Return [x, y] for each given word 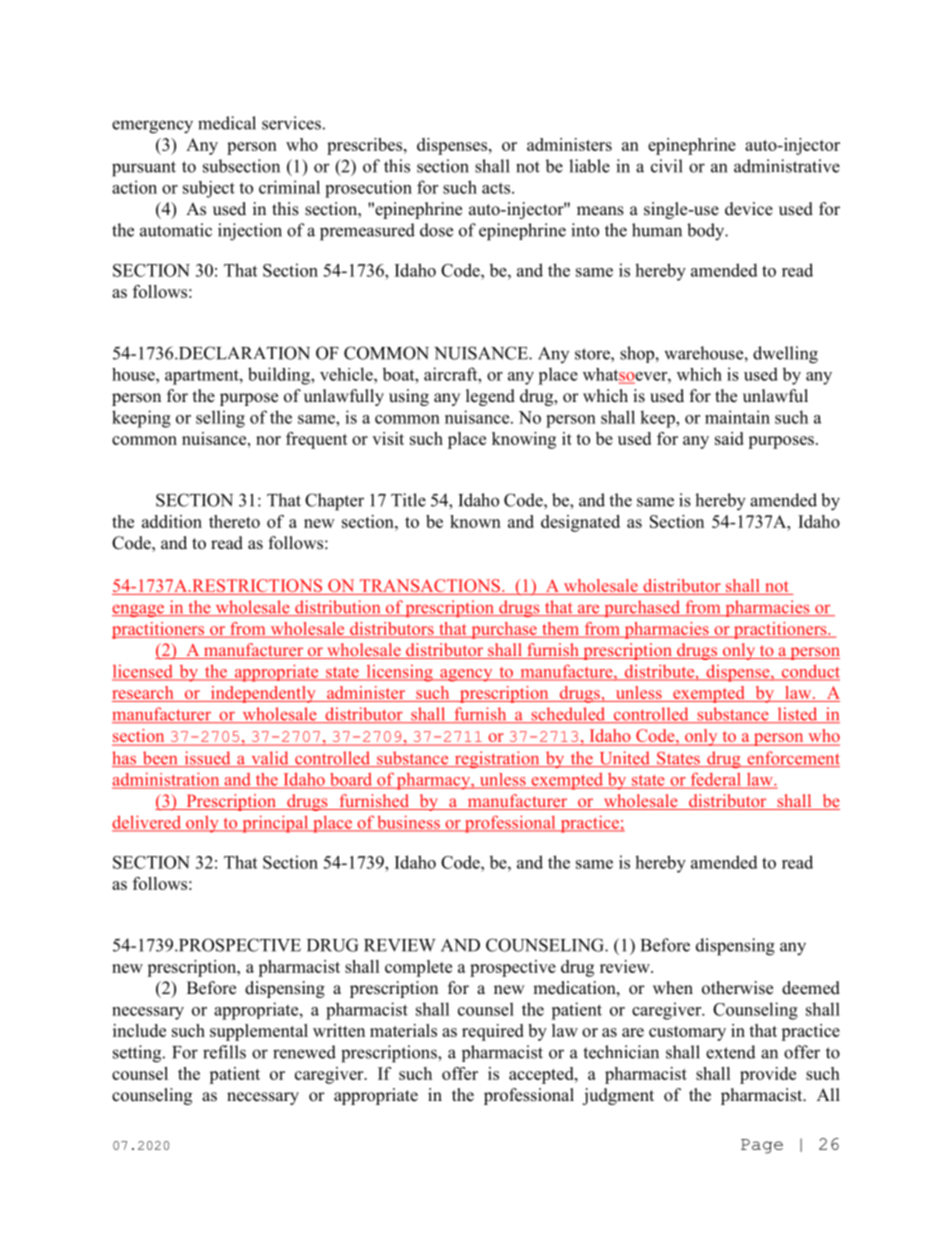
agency [466, 675]
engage [139, 610]
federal [716, 780]
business [408, 823]
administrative [787, 166]
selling [220, 419]
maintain [737, 417]
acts [496, 188]
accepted [542, 1075]
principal [275, 824]
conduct [809, 672]
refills [224, 1052]
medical [227, 123]
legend [490, 397]
